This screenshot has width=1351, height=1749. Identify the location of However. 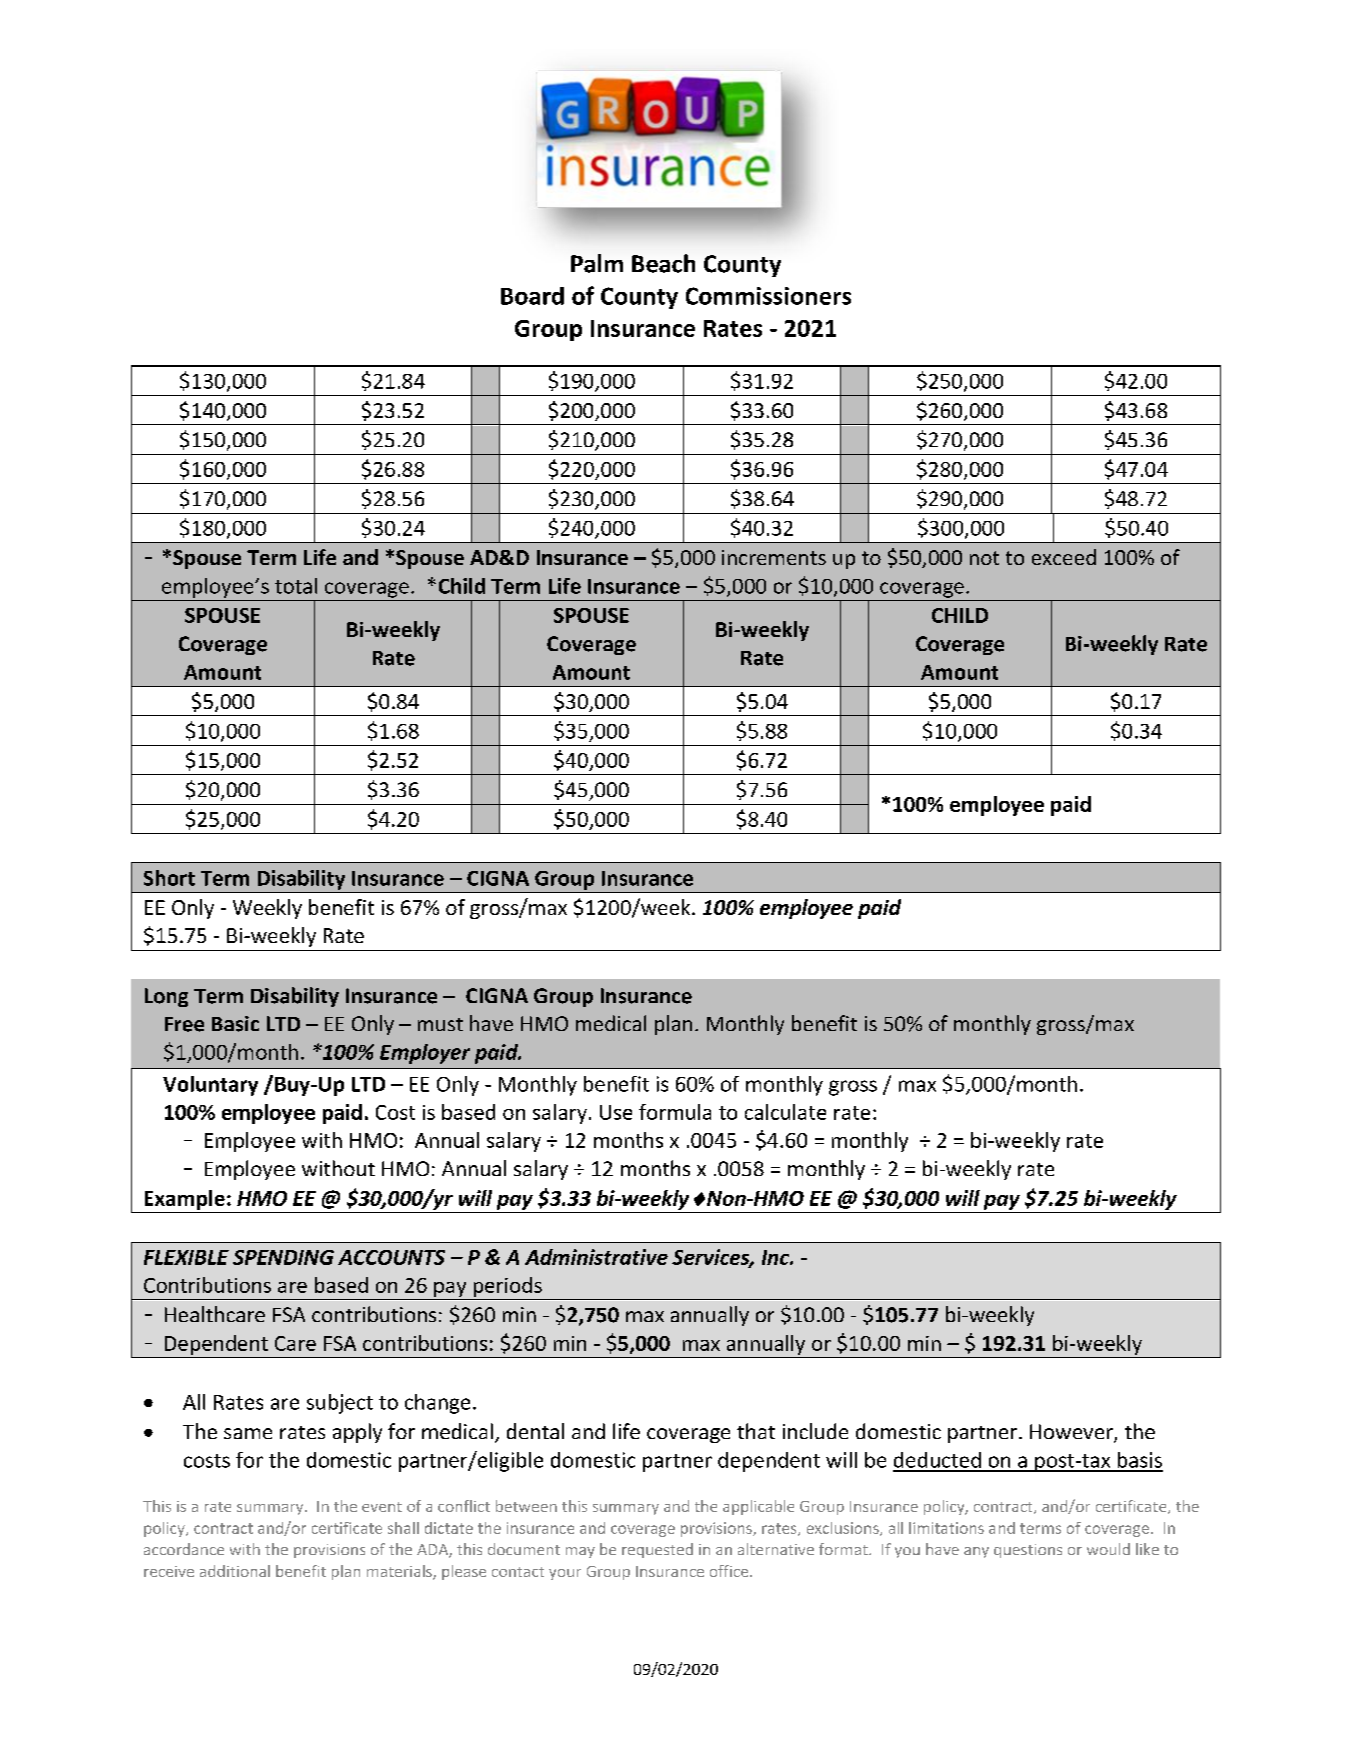
(1072, 1433).
